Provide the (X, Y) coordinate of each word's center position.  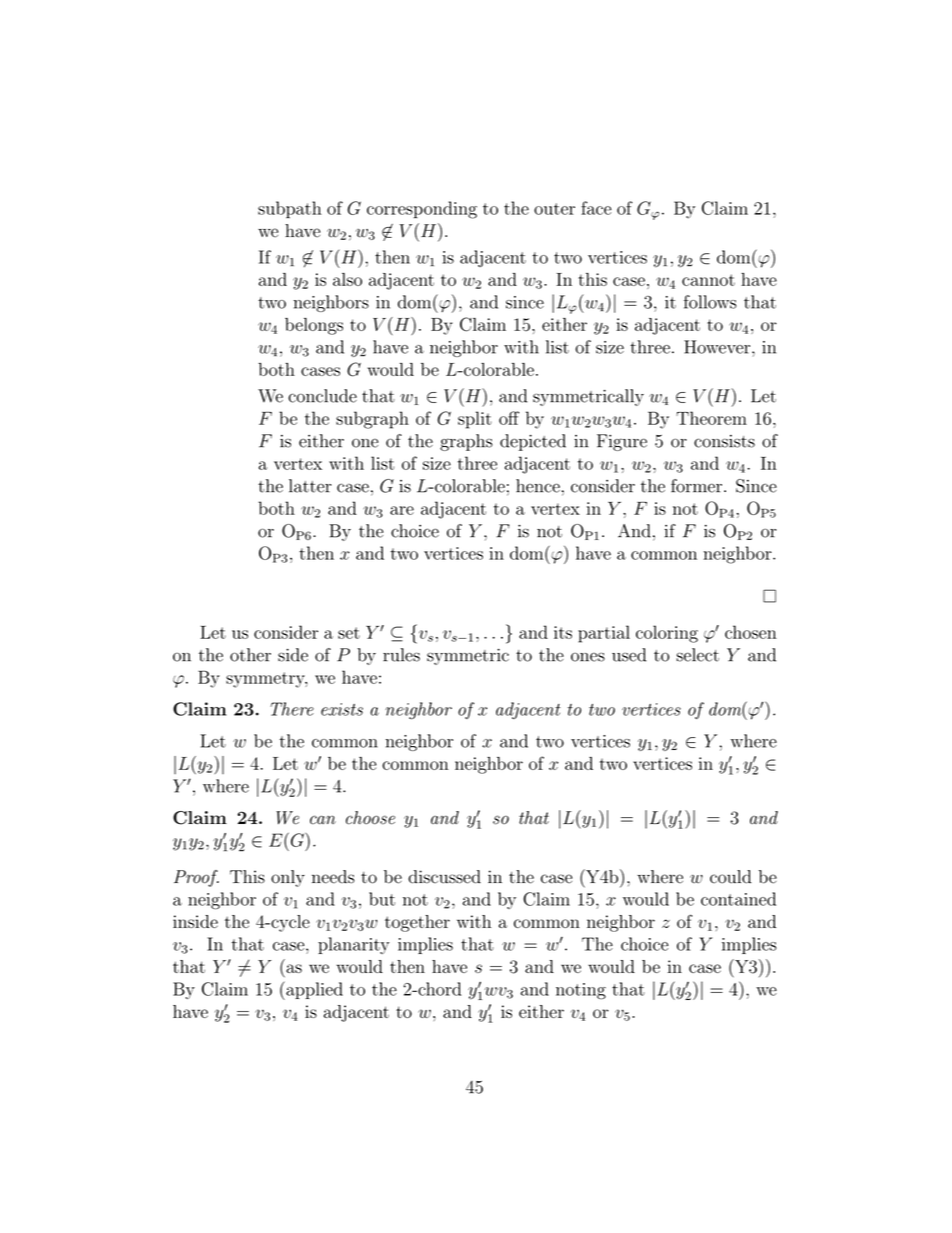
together (417, 923)
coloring (667, 634)
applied (313, 990)
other (250, 655)
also (347, 279)
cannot (708, 280)
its (563, 632)
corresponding (422, 210)
